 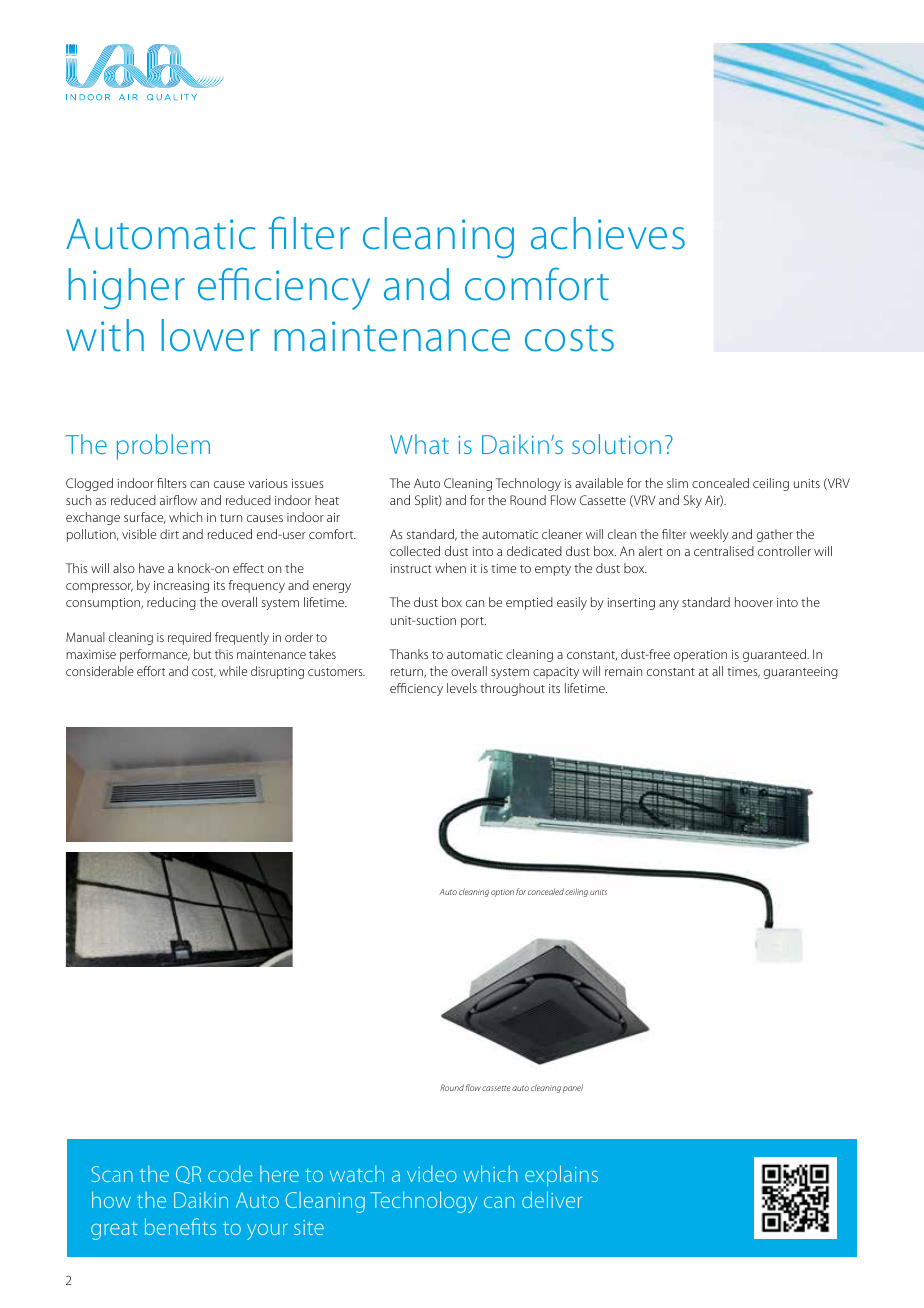 What do you see at coordinates (151, 671) in the screenshot?
I see `effort` at bounding box center [151, 671].
